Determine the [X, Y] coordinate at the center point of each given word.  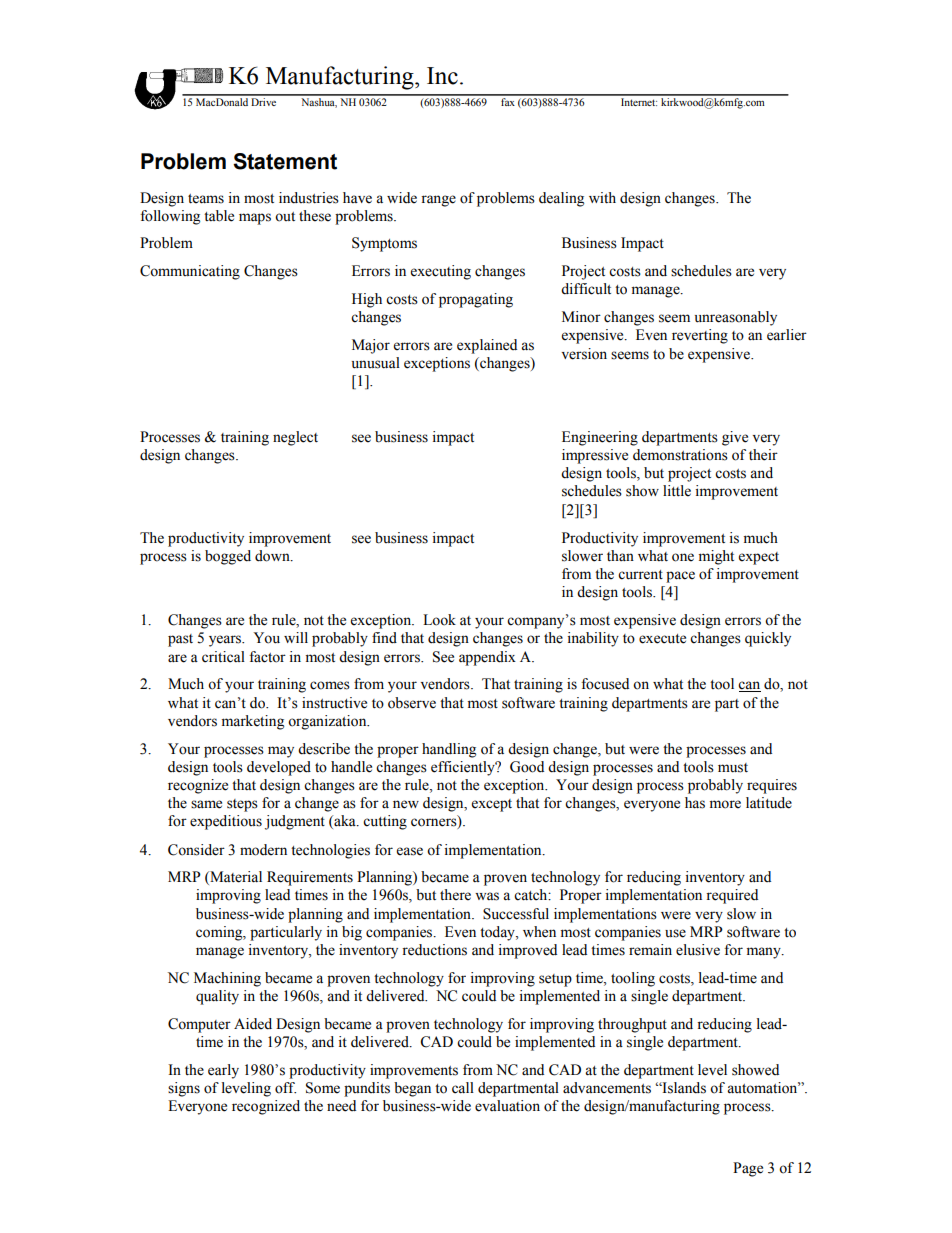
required [732, 896]
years [226, 641]
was [487, 896]
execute [662, 639]
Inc [442, 76]
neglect [295, 438]
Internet [639, 102]
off [285, 1088]
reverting [700, 336]
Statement [285, 161]
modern [263, 850]
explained [487, 346]
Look [439, 620]
